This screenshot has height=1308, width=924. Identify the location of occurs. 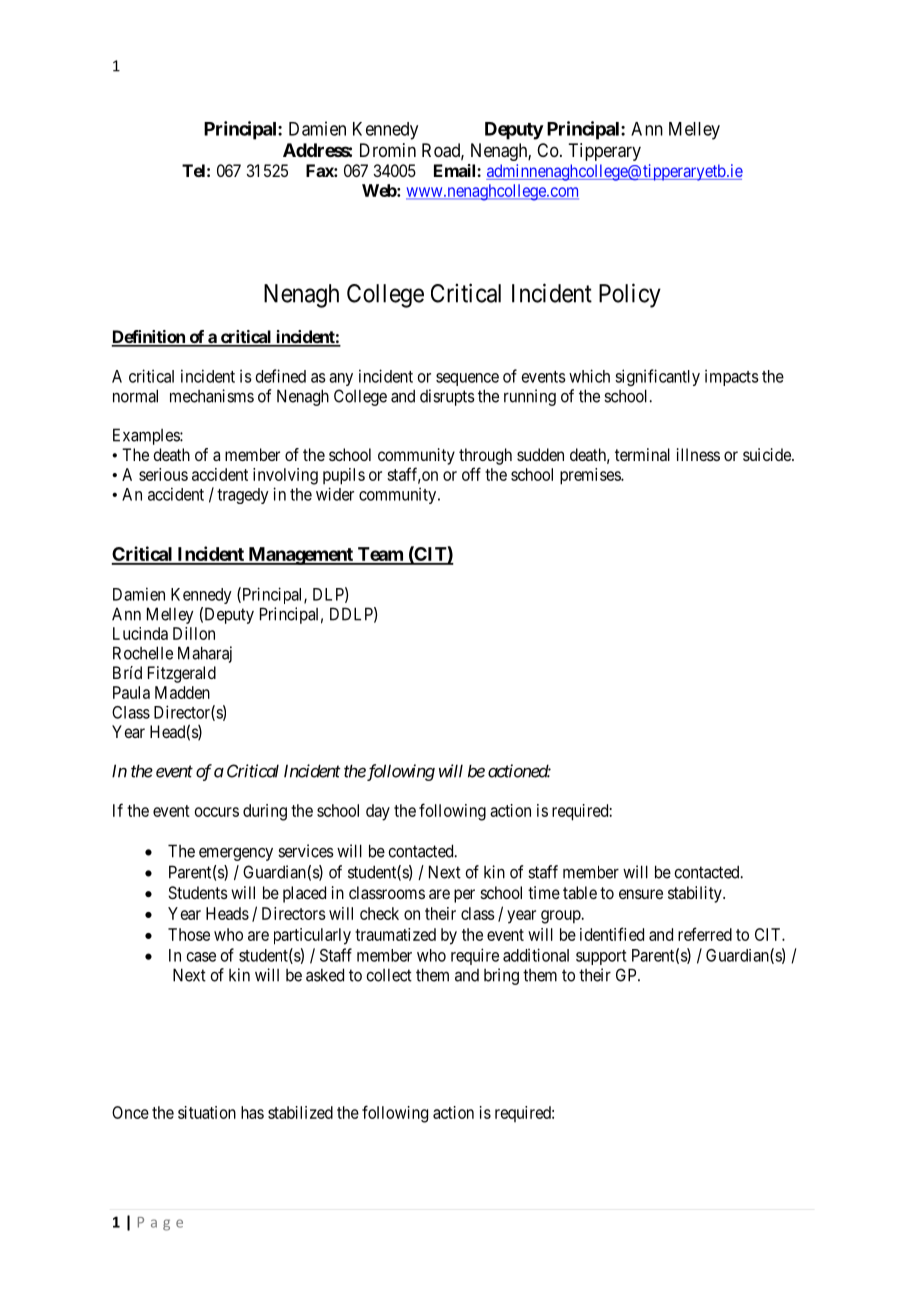
(217, 812).
